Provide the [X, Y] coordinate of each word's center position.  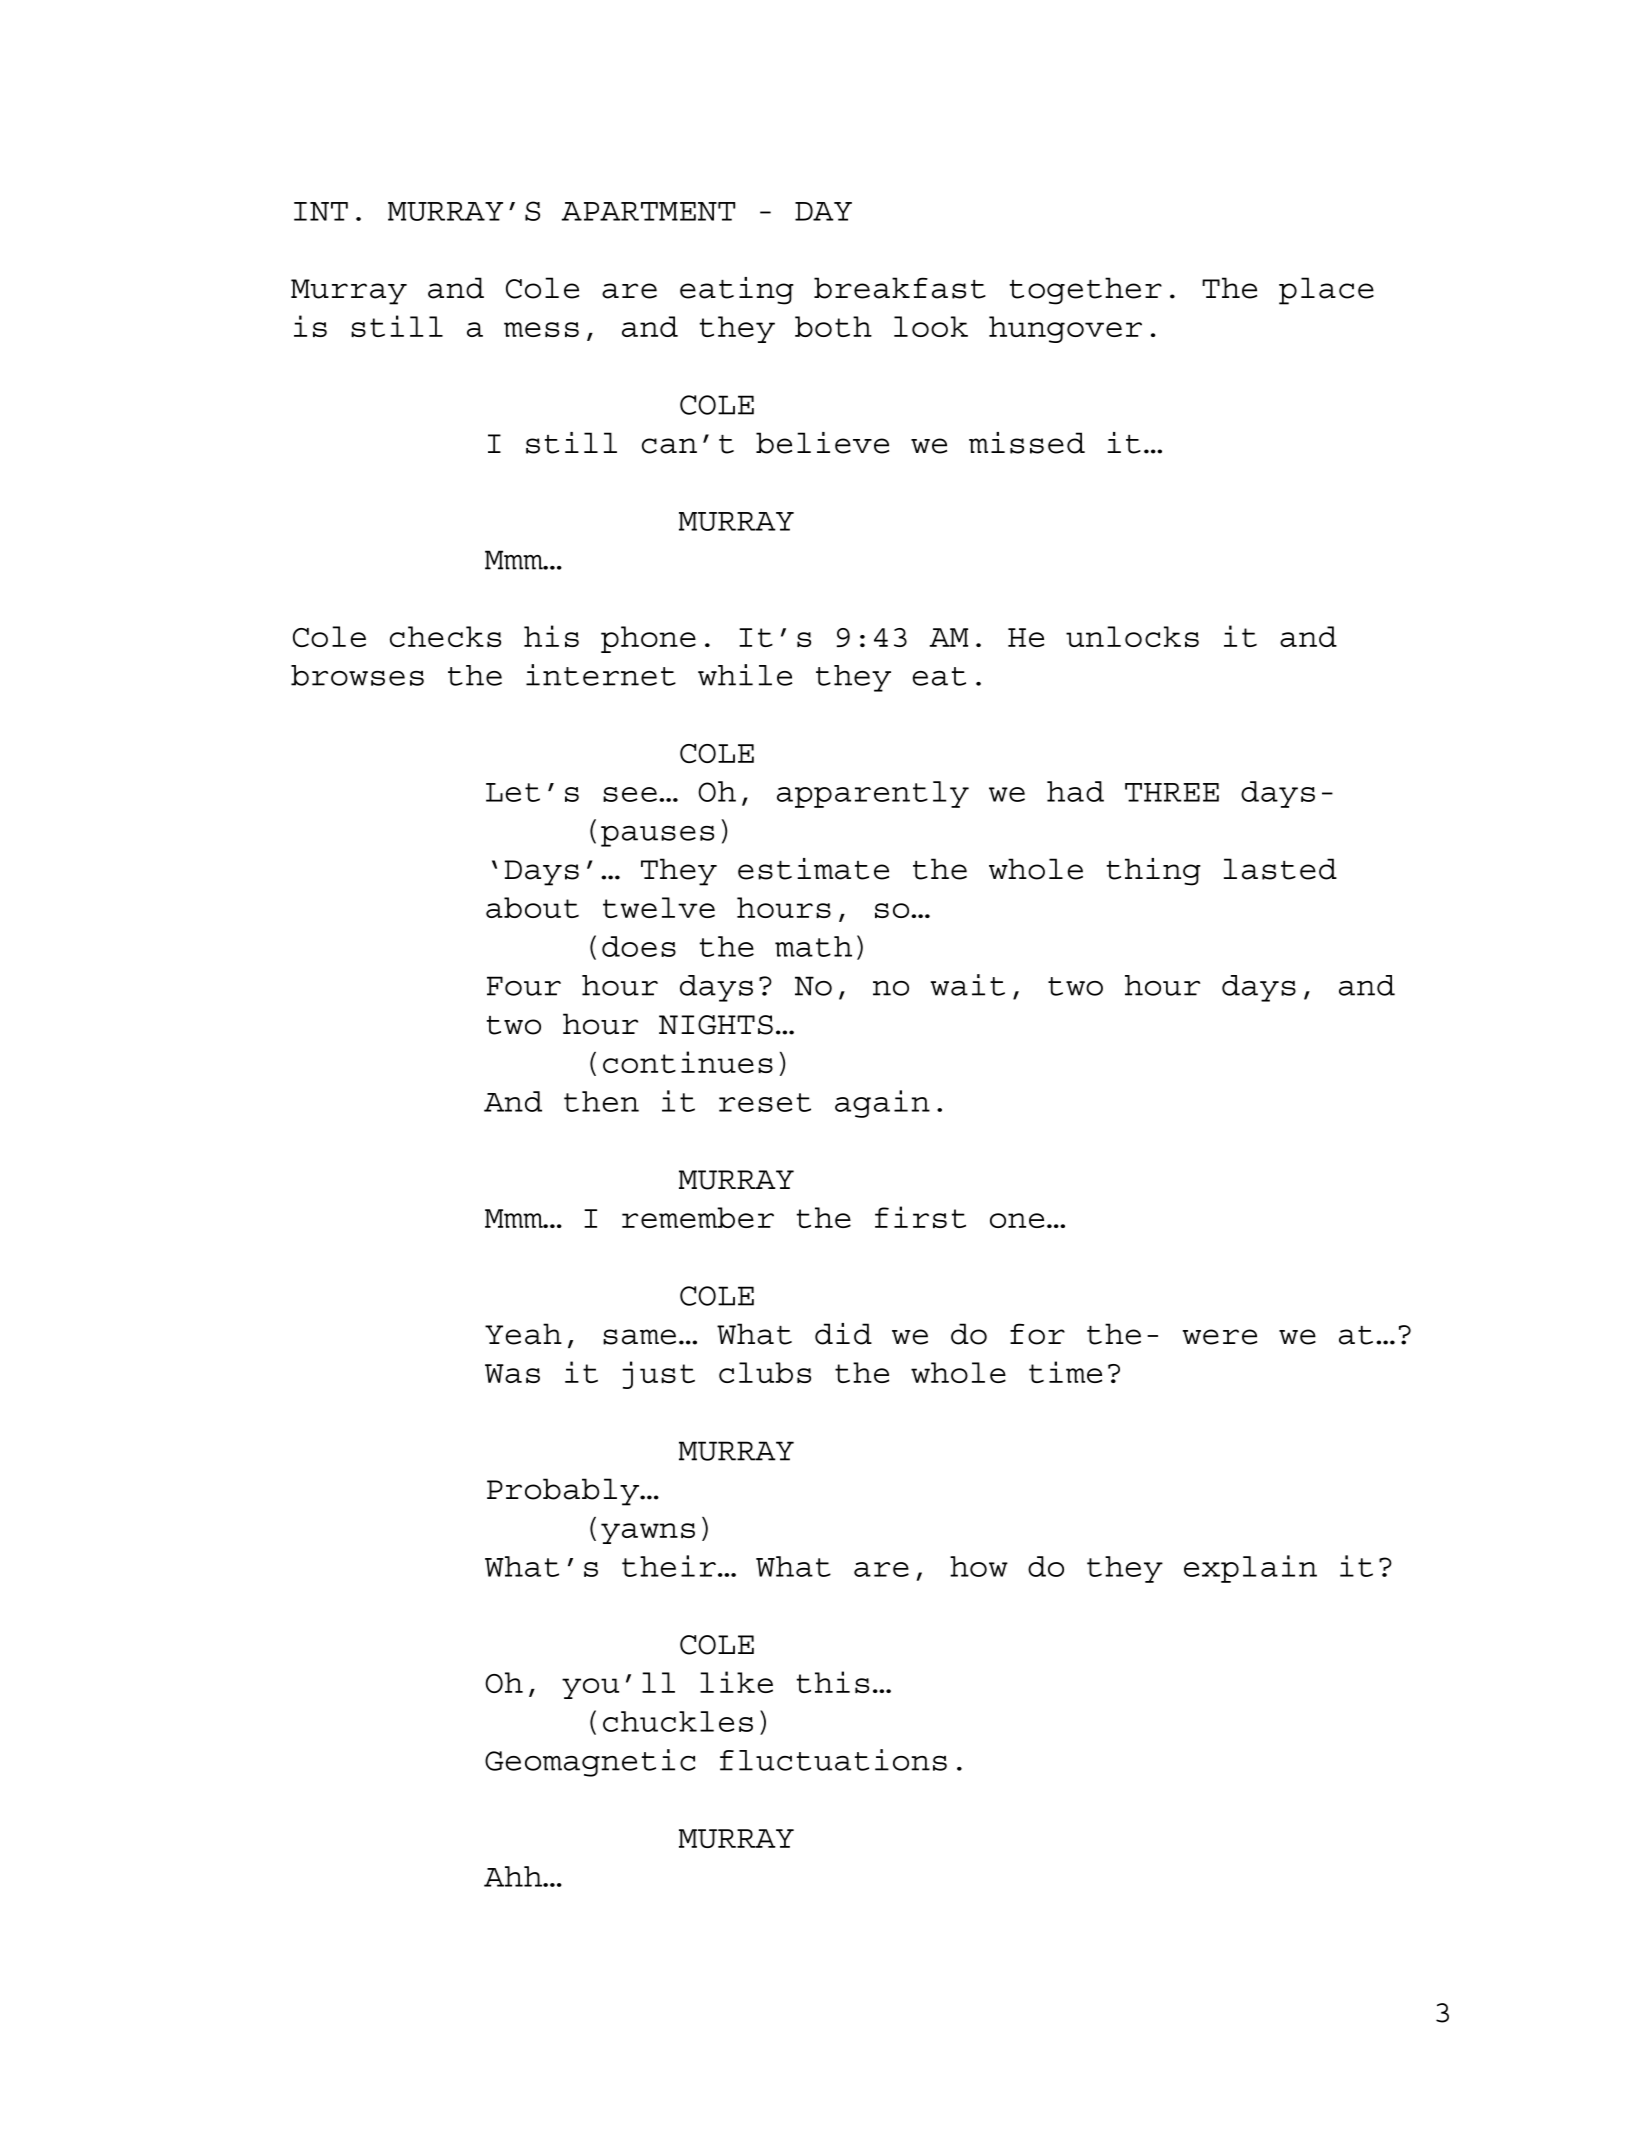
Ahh [514, 1876]
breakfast [900, 288]
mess [541, 329]
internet [601, 675]
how [979, 1566]
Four [524, 986]
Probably [564, 1492]
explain [1250, 1569]
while [745, 675]
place [1326, 291]
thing [1154, 872]
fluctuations [833, 1760]
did [843, 1334]
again [882, 1104]
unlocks [1132, 636]
